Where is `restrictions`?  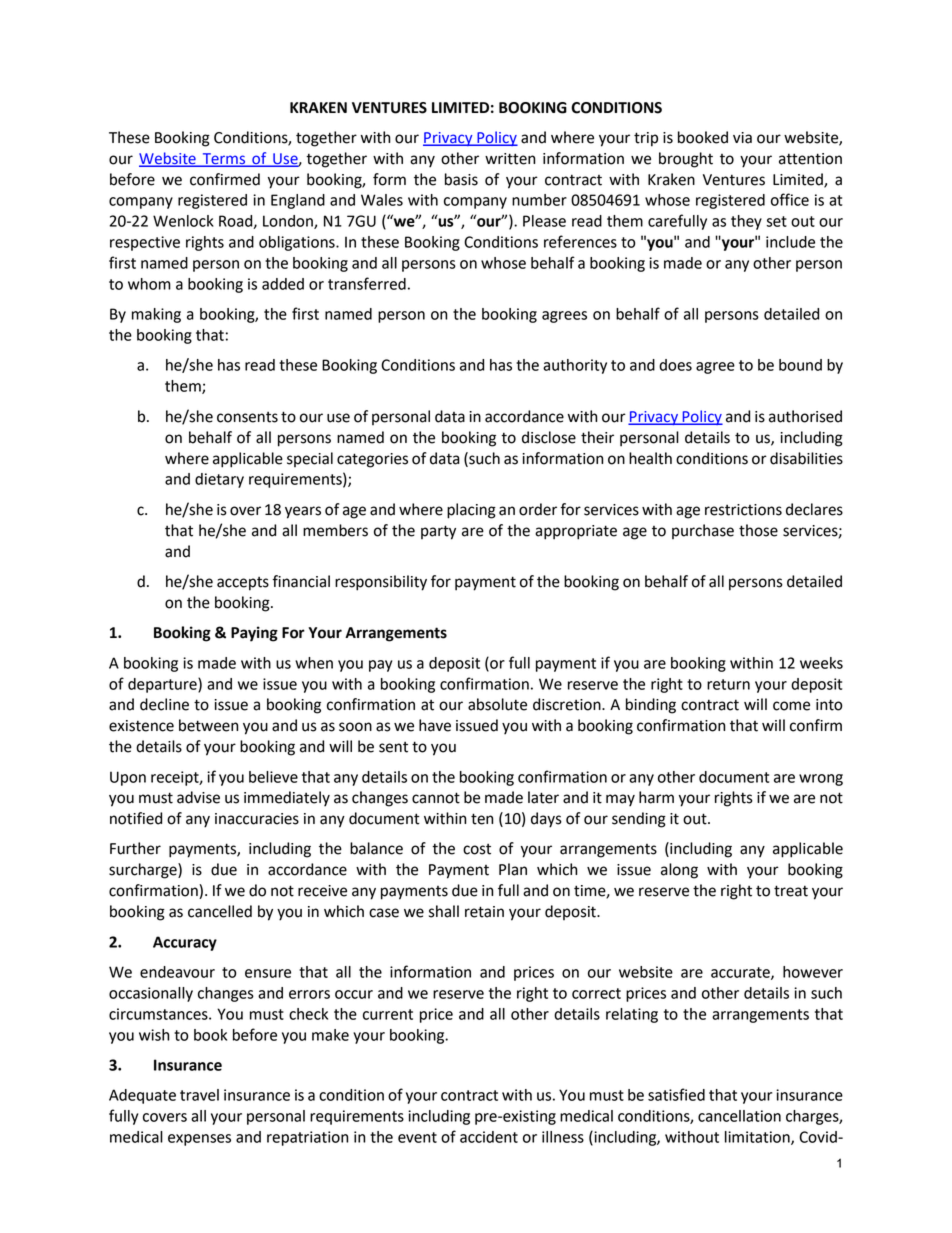
restrictions is located at coordinates (743, 510).
